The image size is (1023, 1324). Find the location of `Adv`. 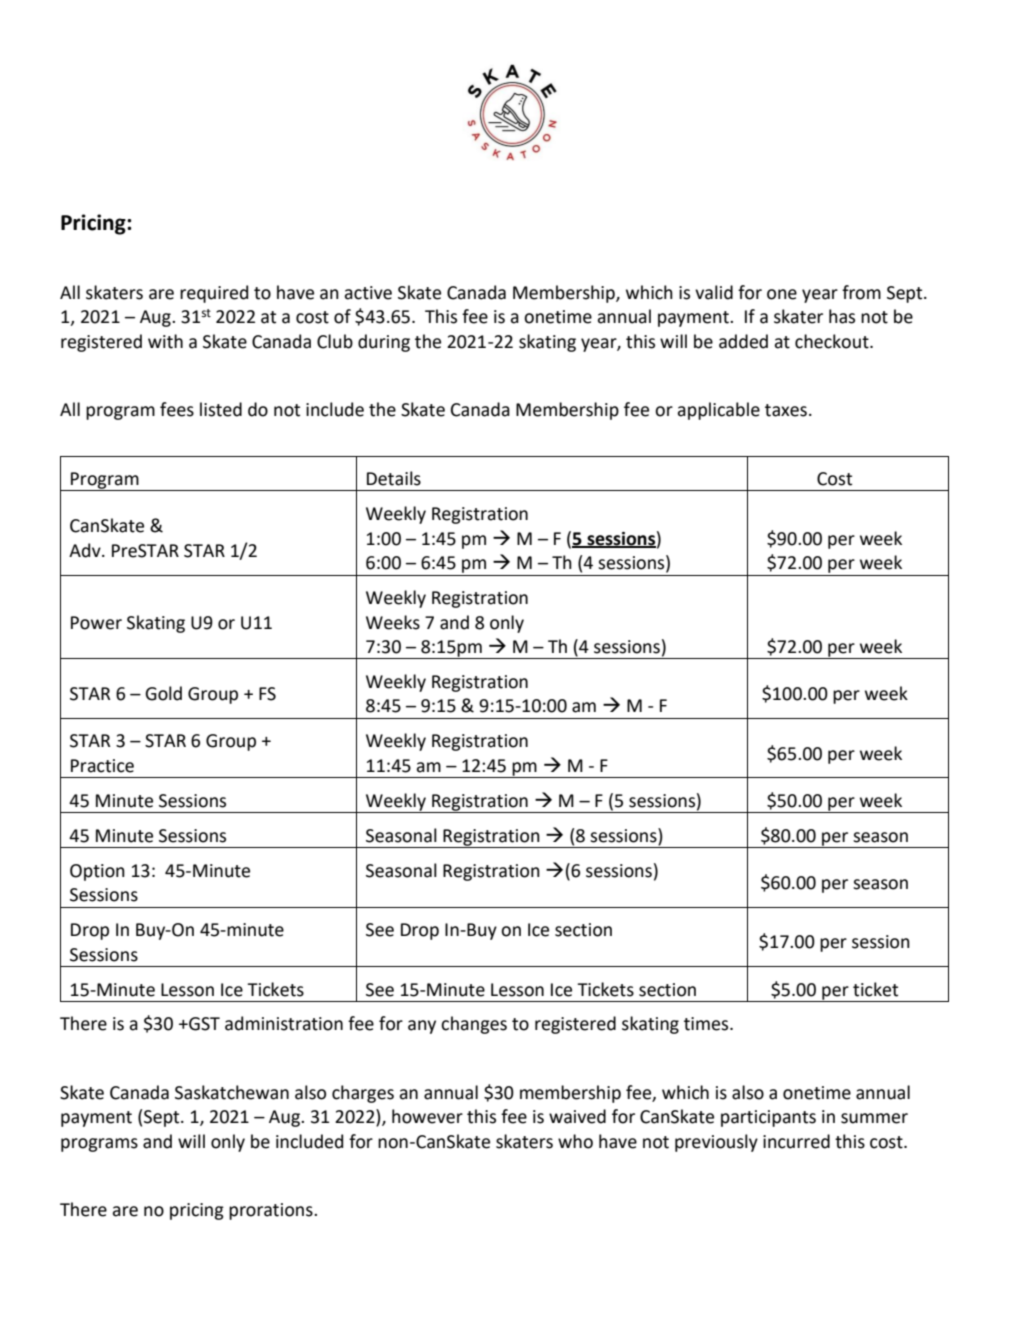

Adv is located at coordinates (86, 550).
